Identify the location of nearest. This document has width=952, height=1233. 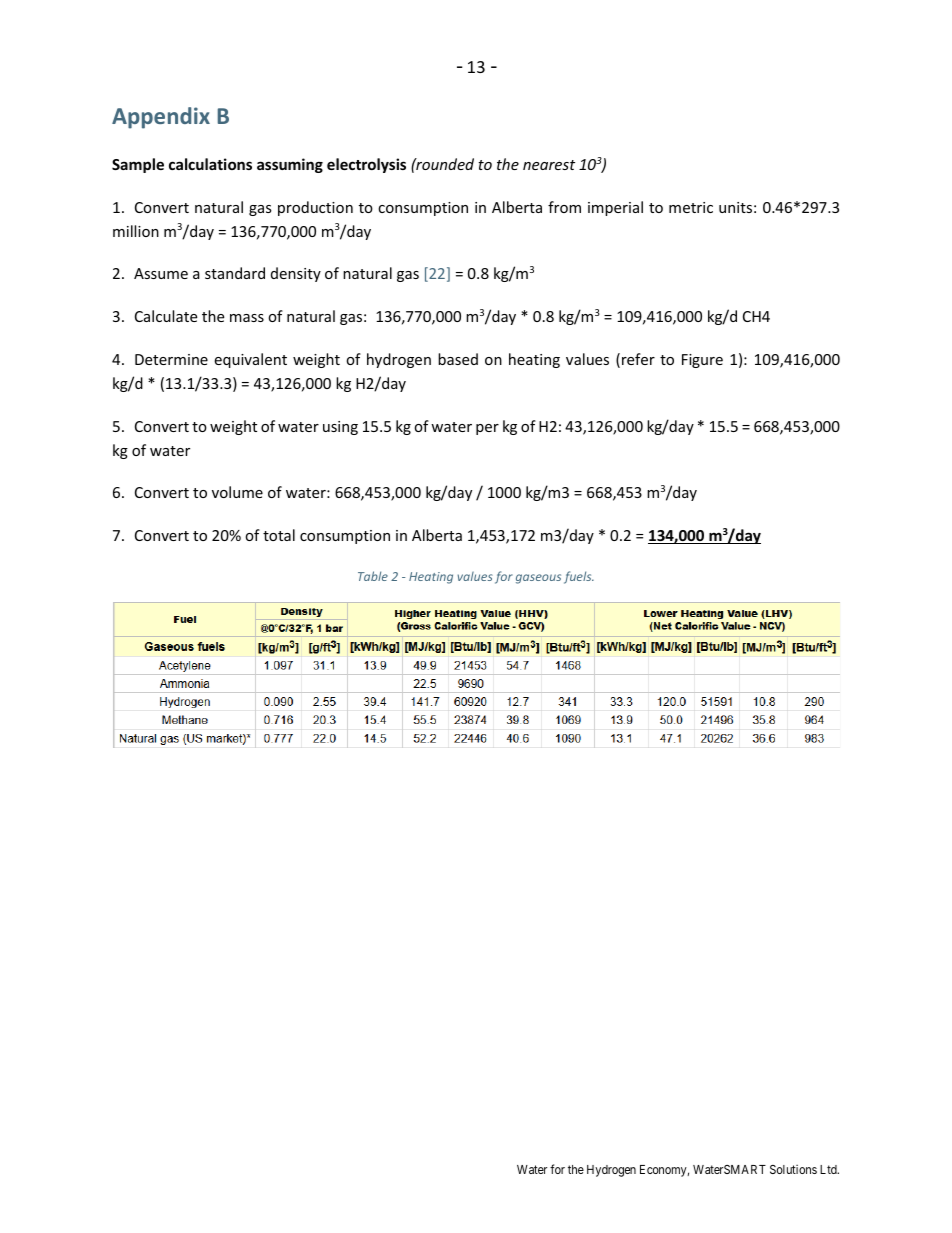
(549, 165).
